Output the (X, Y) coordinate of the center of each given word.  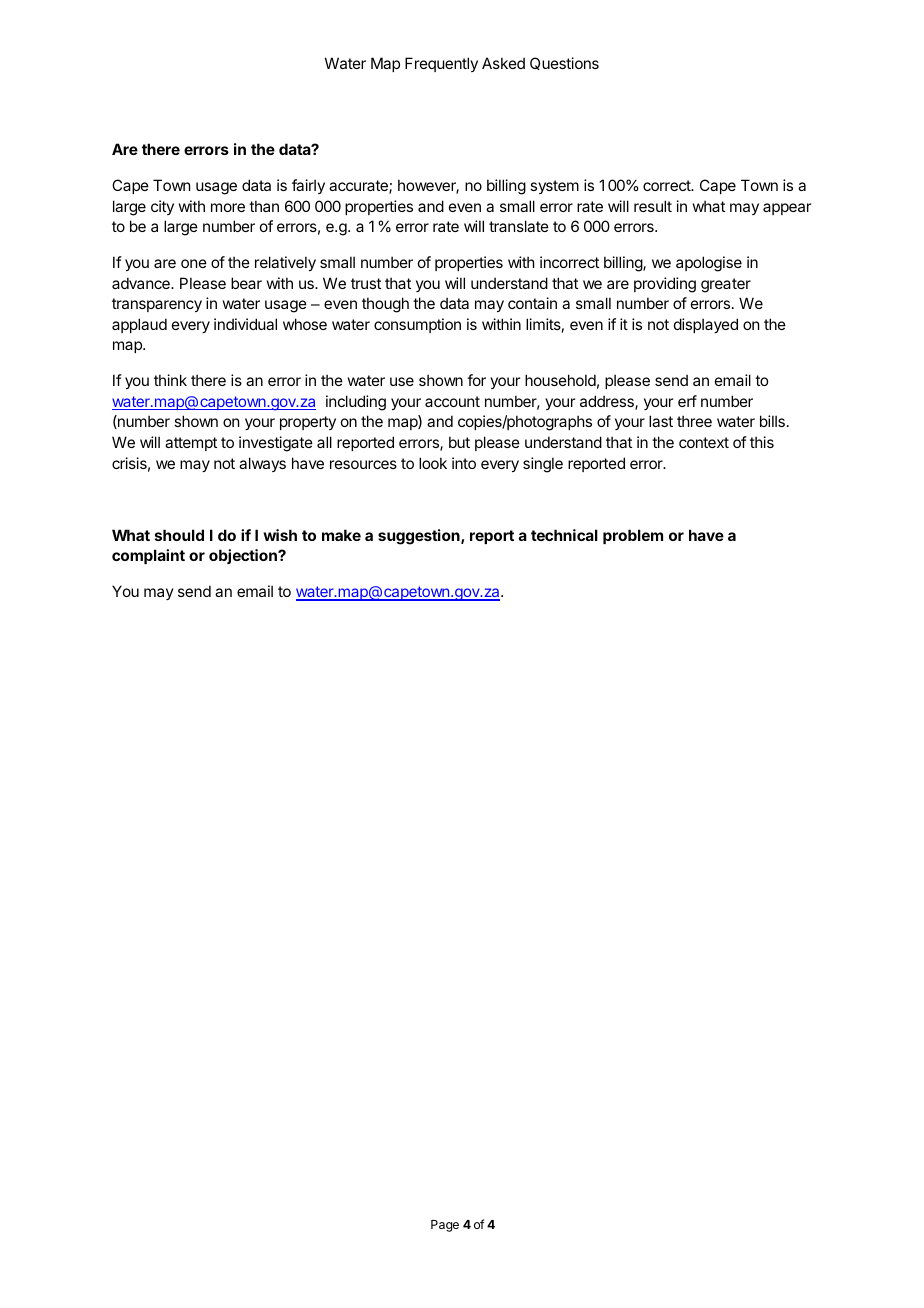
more (228, 207)
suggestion (420, 537)
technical (564, 535)
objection (244, 556)
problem (633, 536)
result (653, 206)
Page (445, 1226)
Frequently (441, 64)
